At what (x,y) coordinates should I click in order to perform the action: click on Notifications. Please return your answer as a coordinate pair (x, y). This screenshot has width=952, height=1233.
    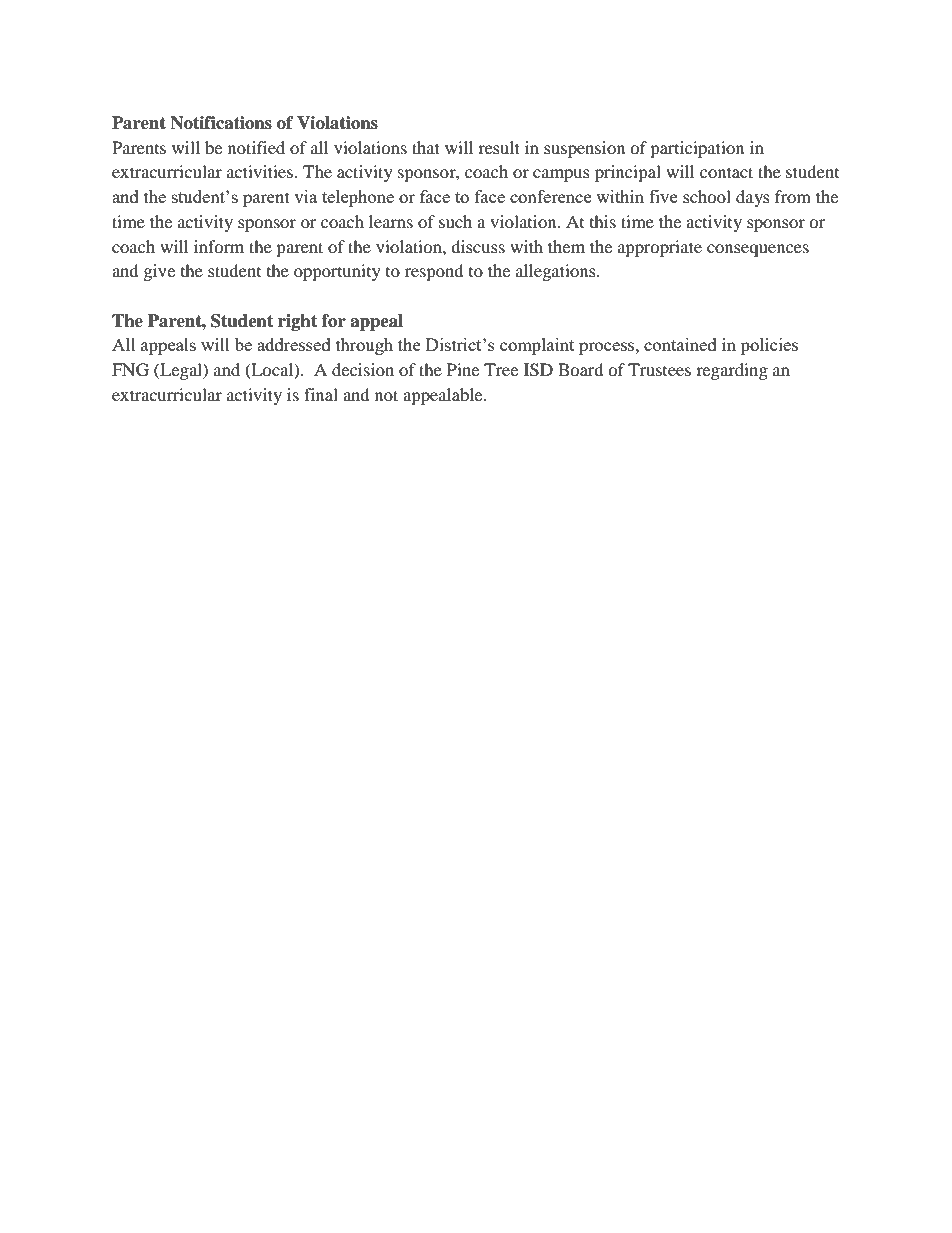
    Looking at the image, I should click on (221, 123).
